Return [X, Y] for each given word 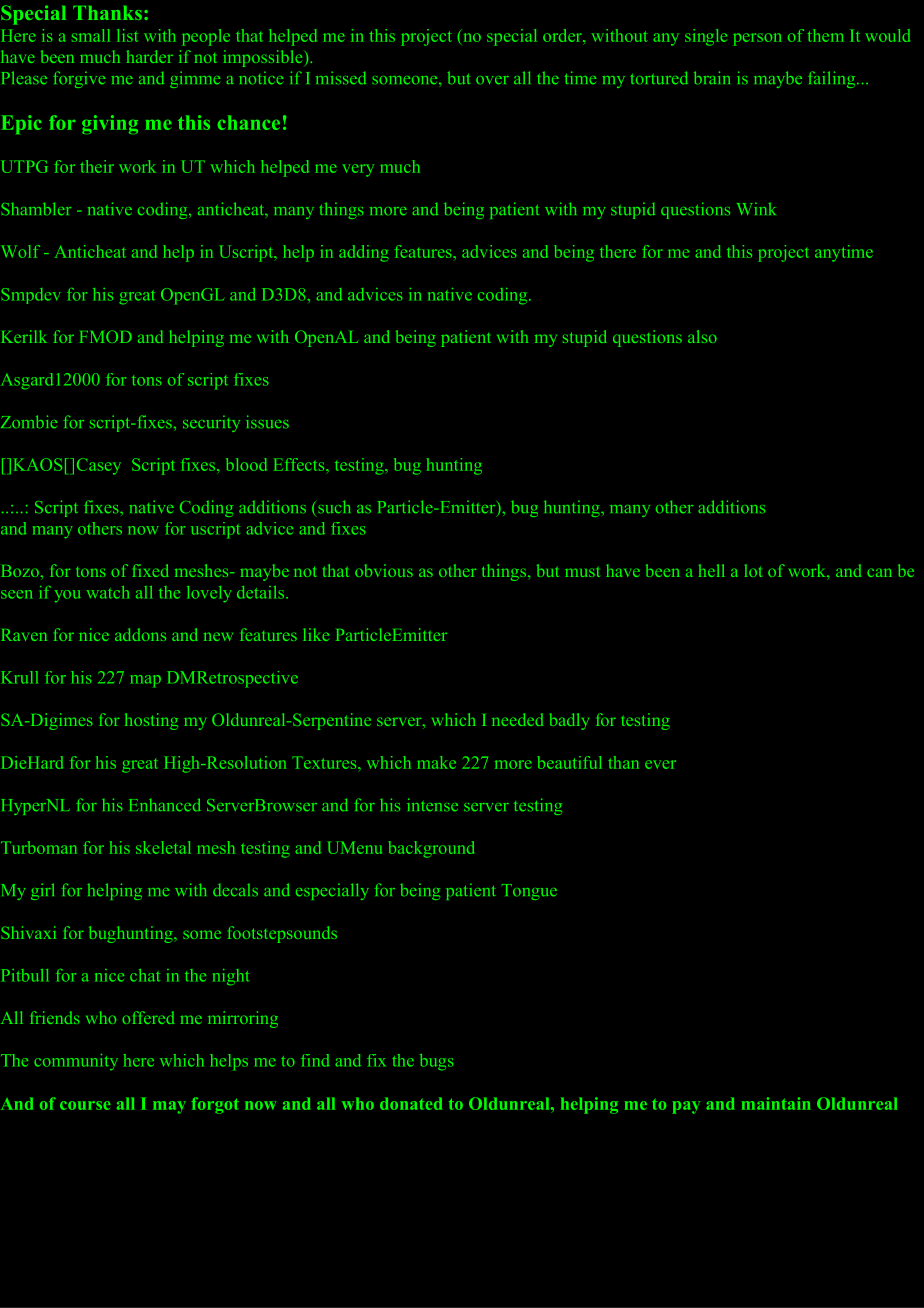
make [437, 762]
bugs [436, 1062]
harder [150, 56]
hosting [151, 721]
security [211, 424]
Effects [300, 464]
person [757, 39]
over [492, 80]
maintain [776, 1103]
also [702, 336]
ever [660, 764]
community [76, 1062]
